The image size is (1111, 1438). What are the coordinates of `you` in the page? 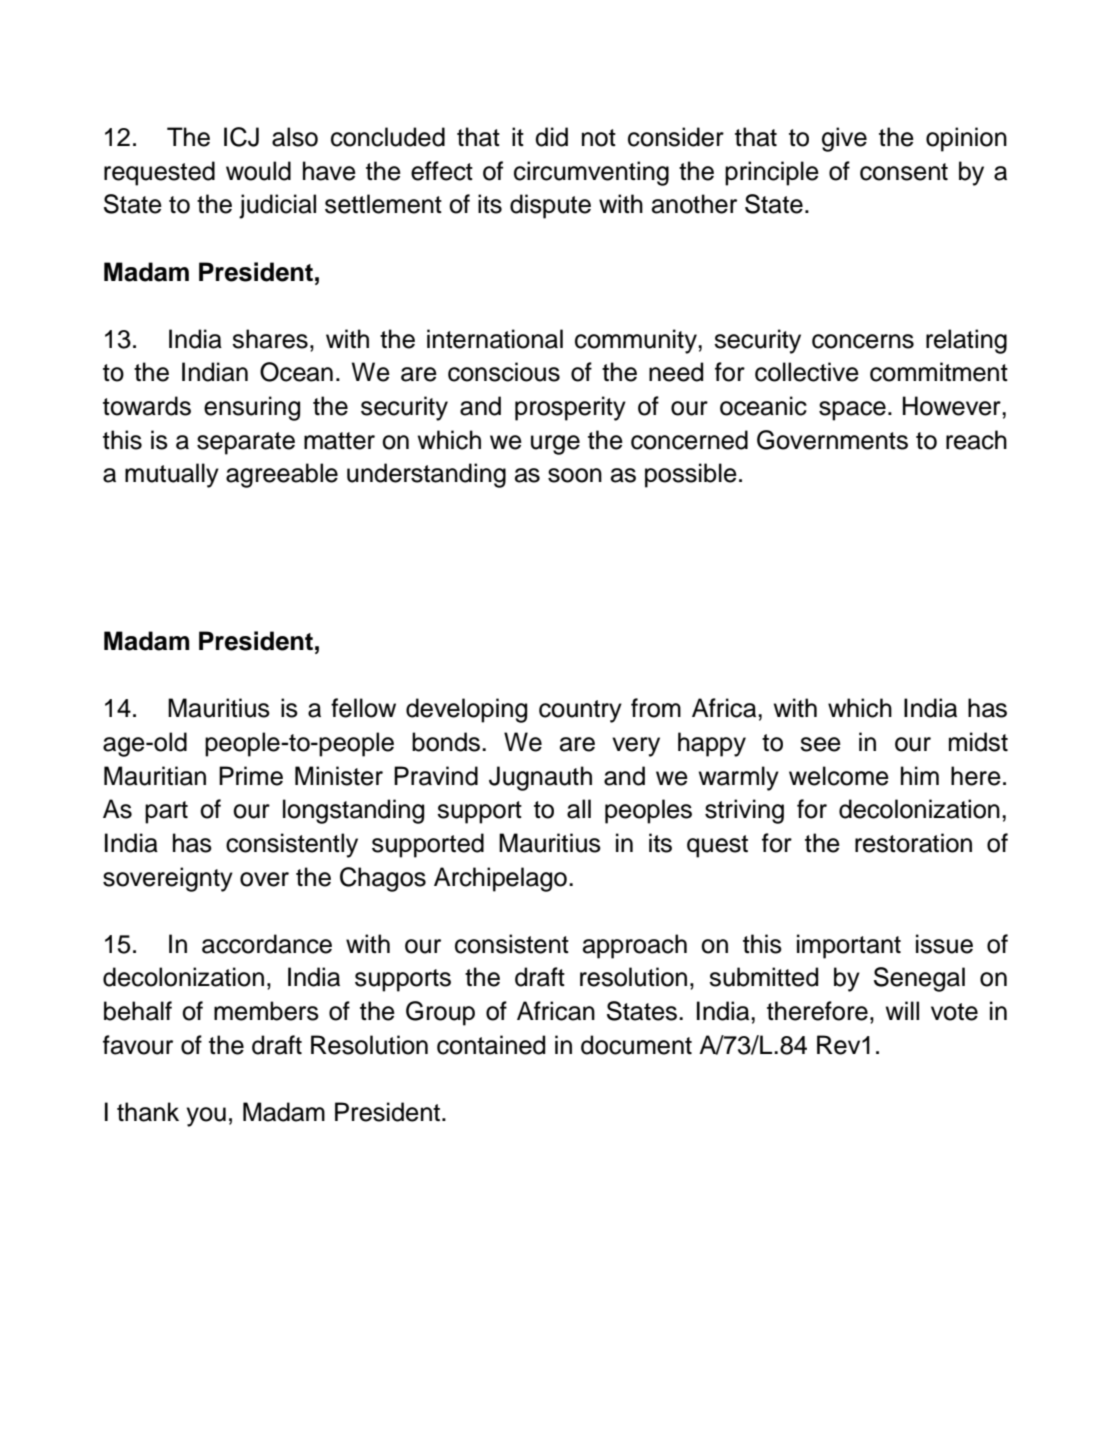 It's located at (206, 1117).
